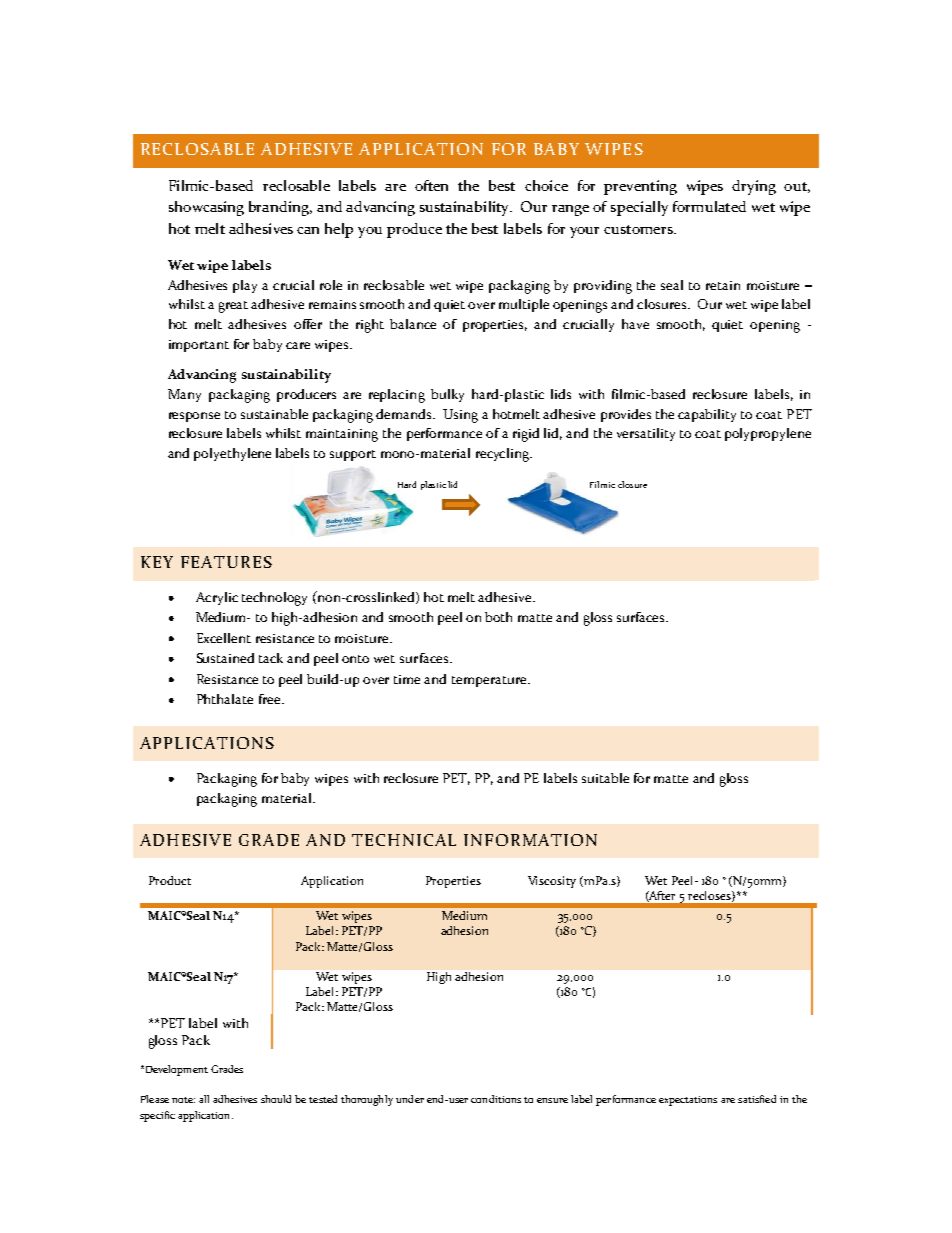 The height and width of the page is (1233, 952). What do you see at coordinates (498, 617) in the page?
I see `both` at bounding box center [498, 617].
